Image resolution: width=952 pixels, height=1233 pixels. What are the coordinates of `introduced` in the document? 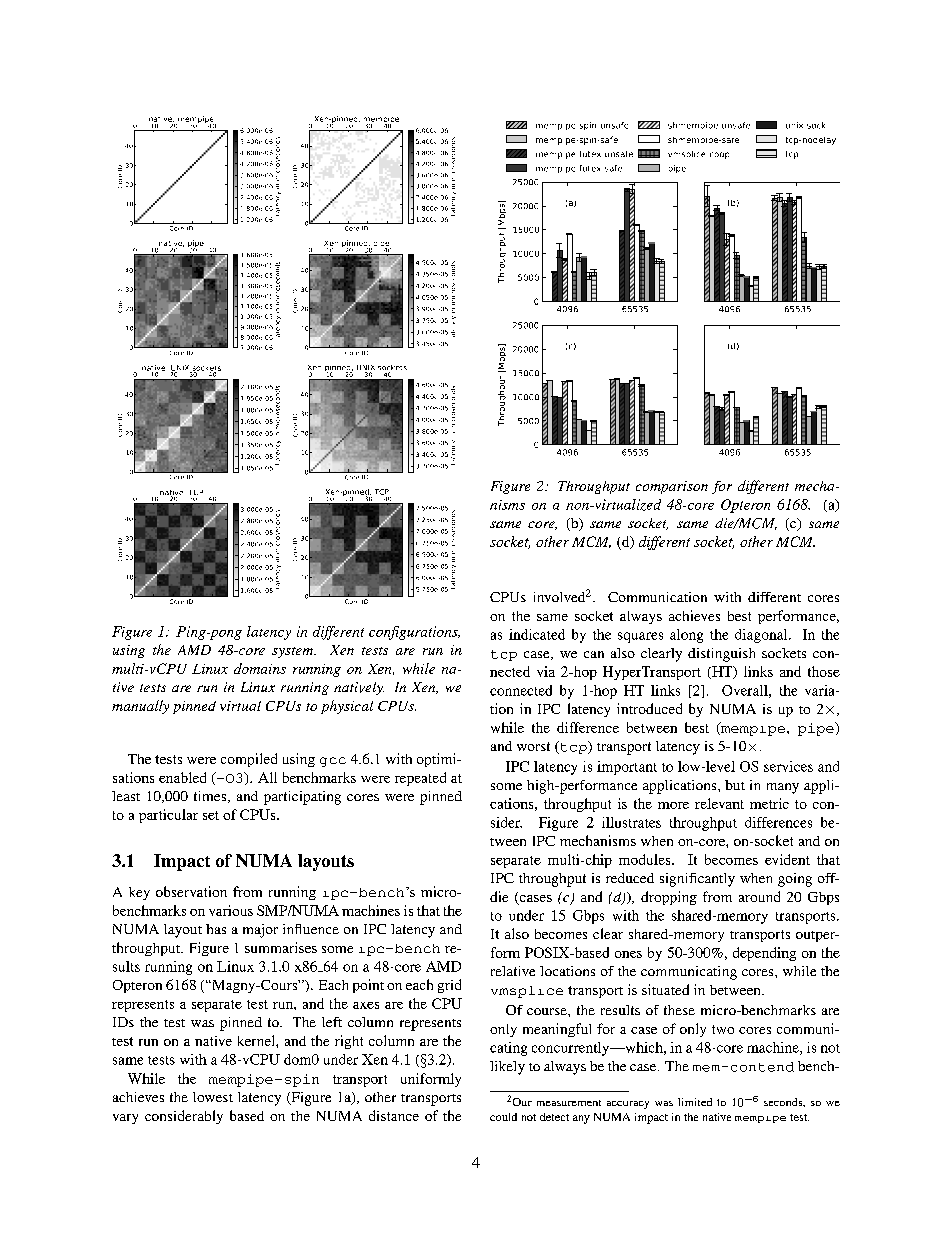 It's located at (649, 708).
